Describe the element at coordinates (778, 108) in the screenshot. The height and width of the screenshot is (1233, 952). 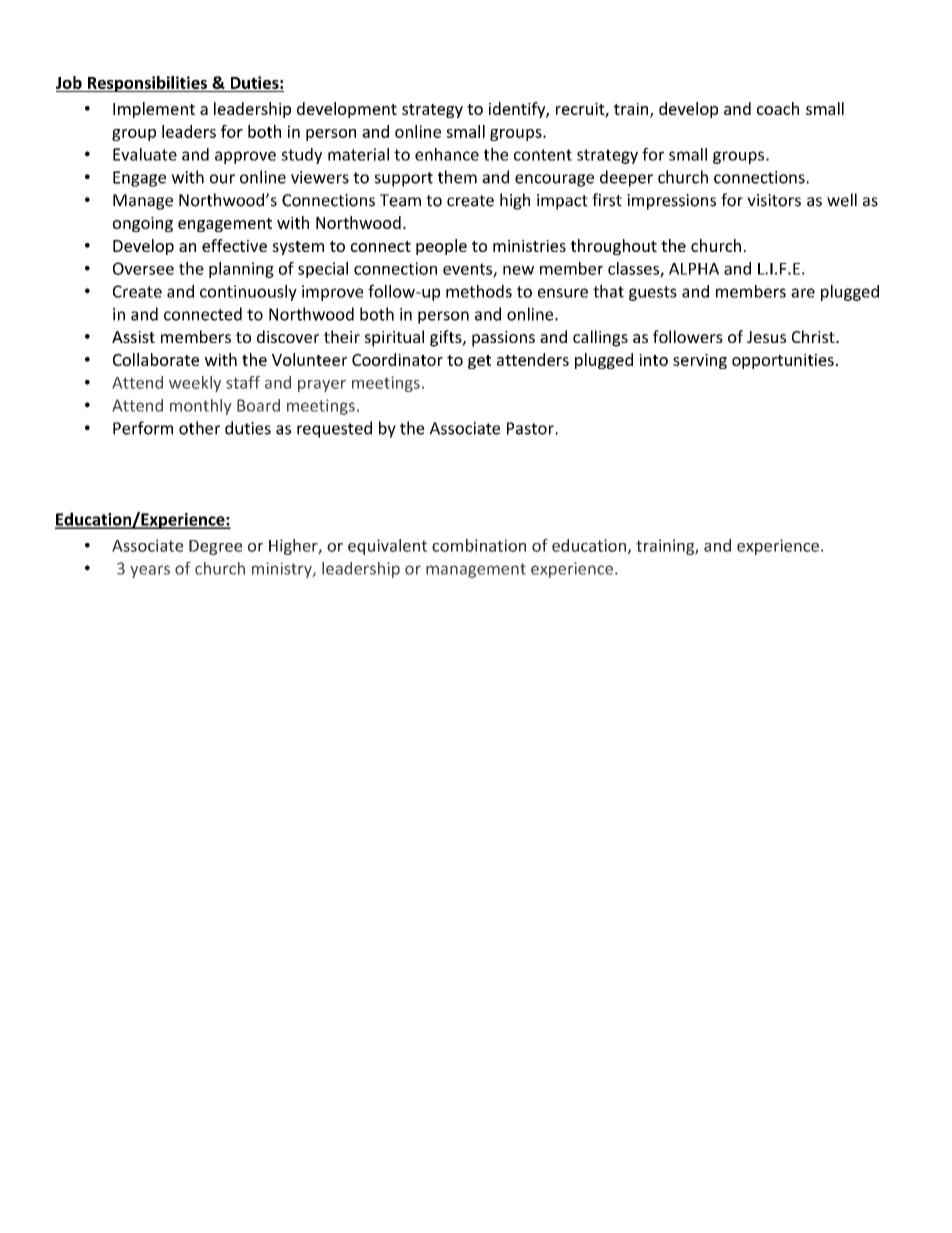
I see `coach` at that location.
